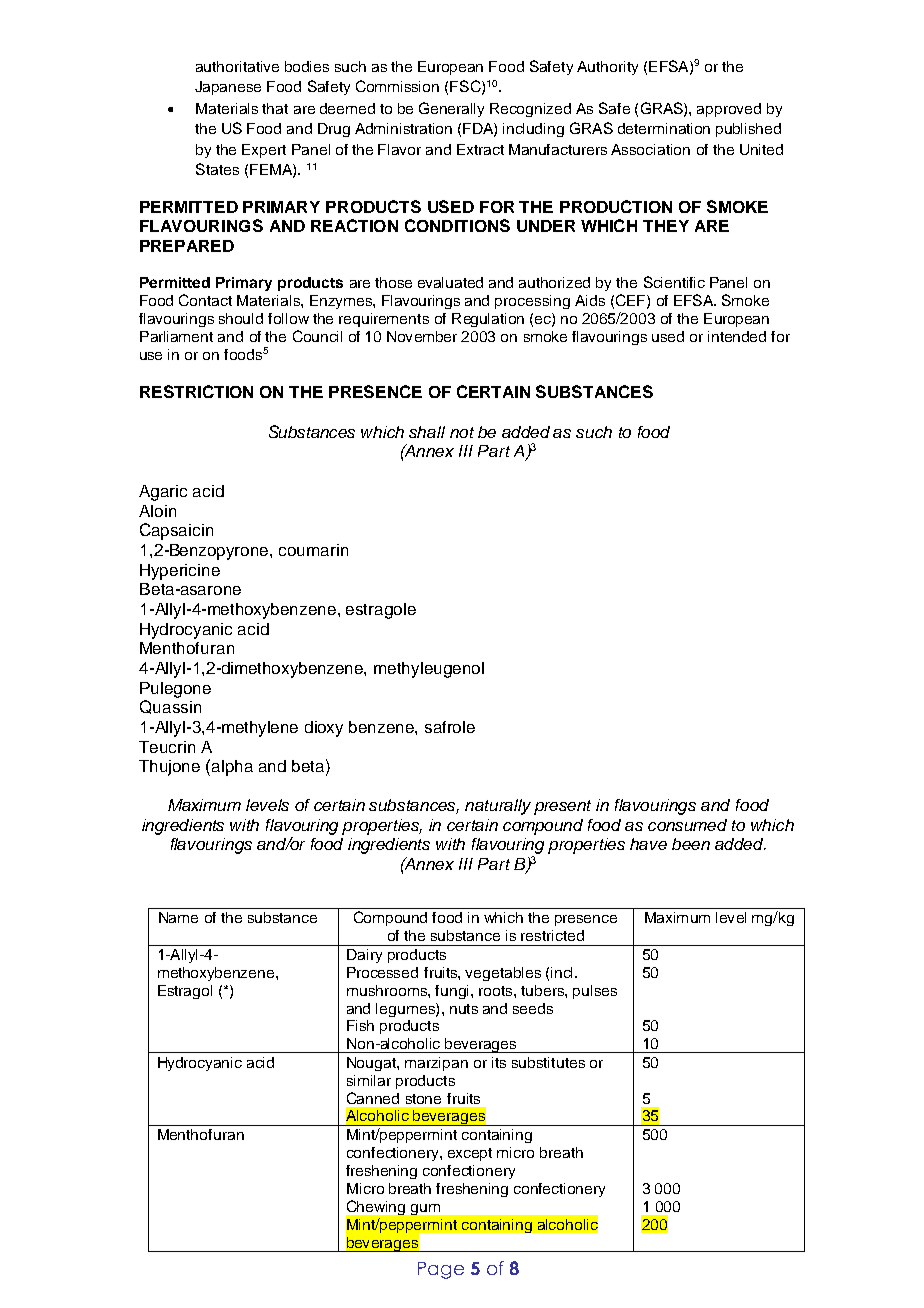 This document has width=924, height=1308. I want to click on determination, so click(664, 128).
